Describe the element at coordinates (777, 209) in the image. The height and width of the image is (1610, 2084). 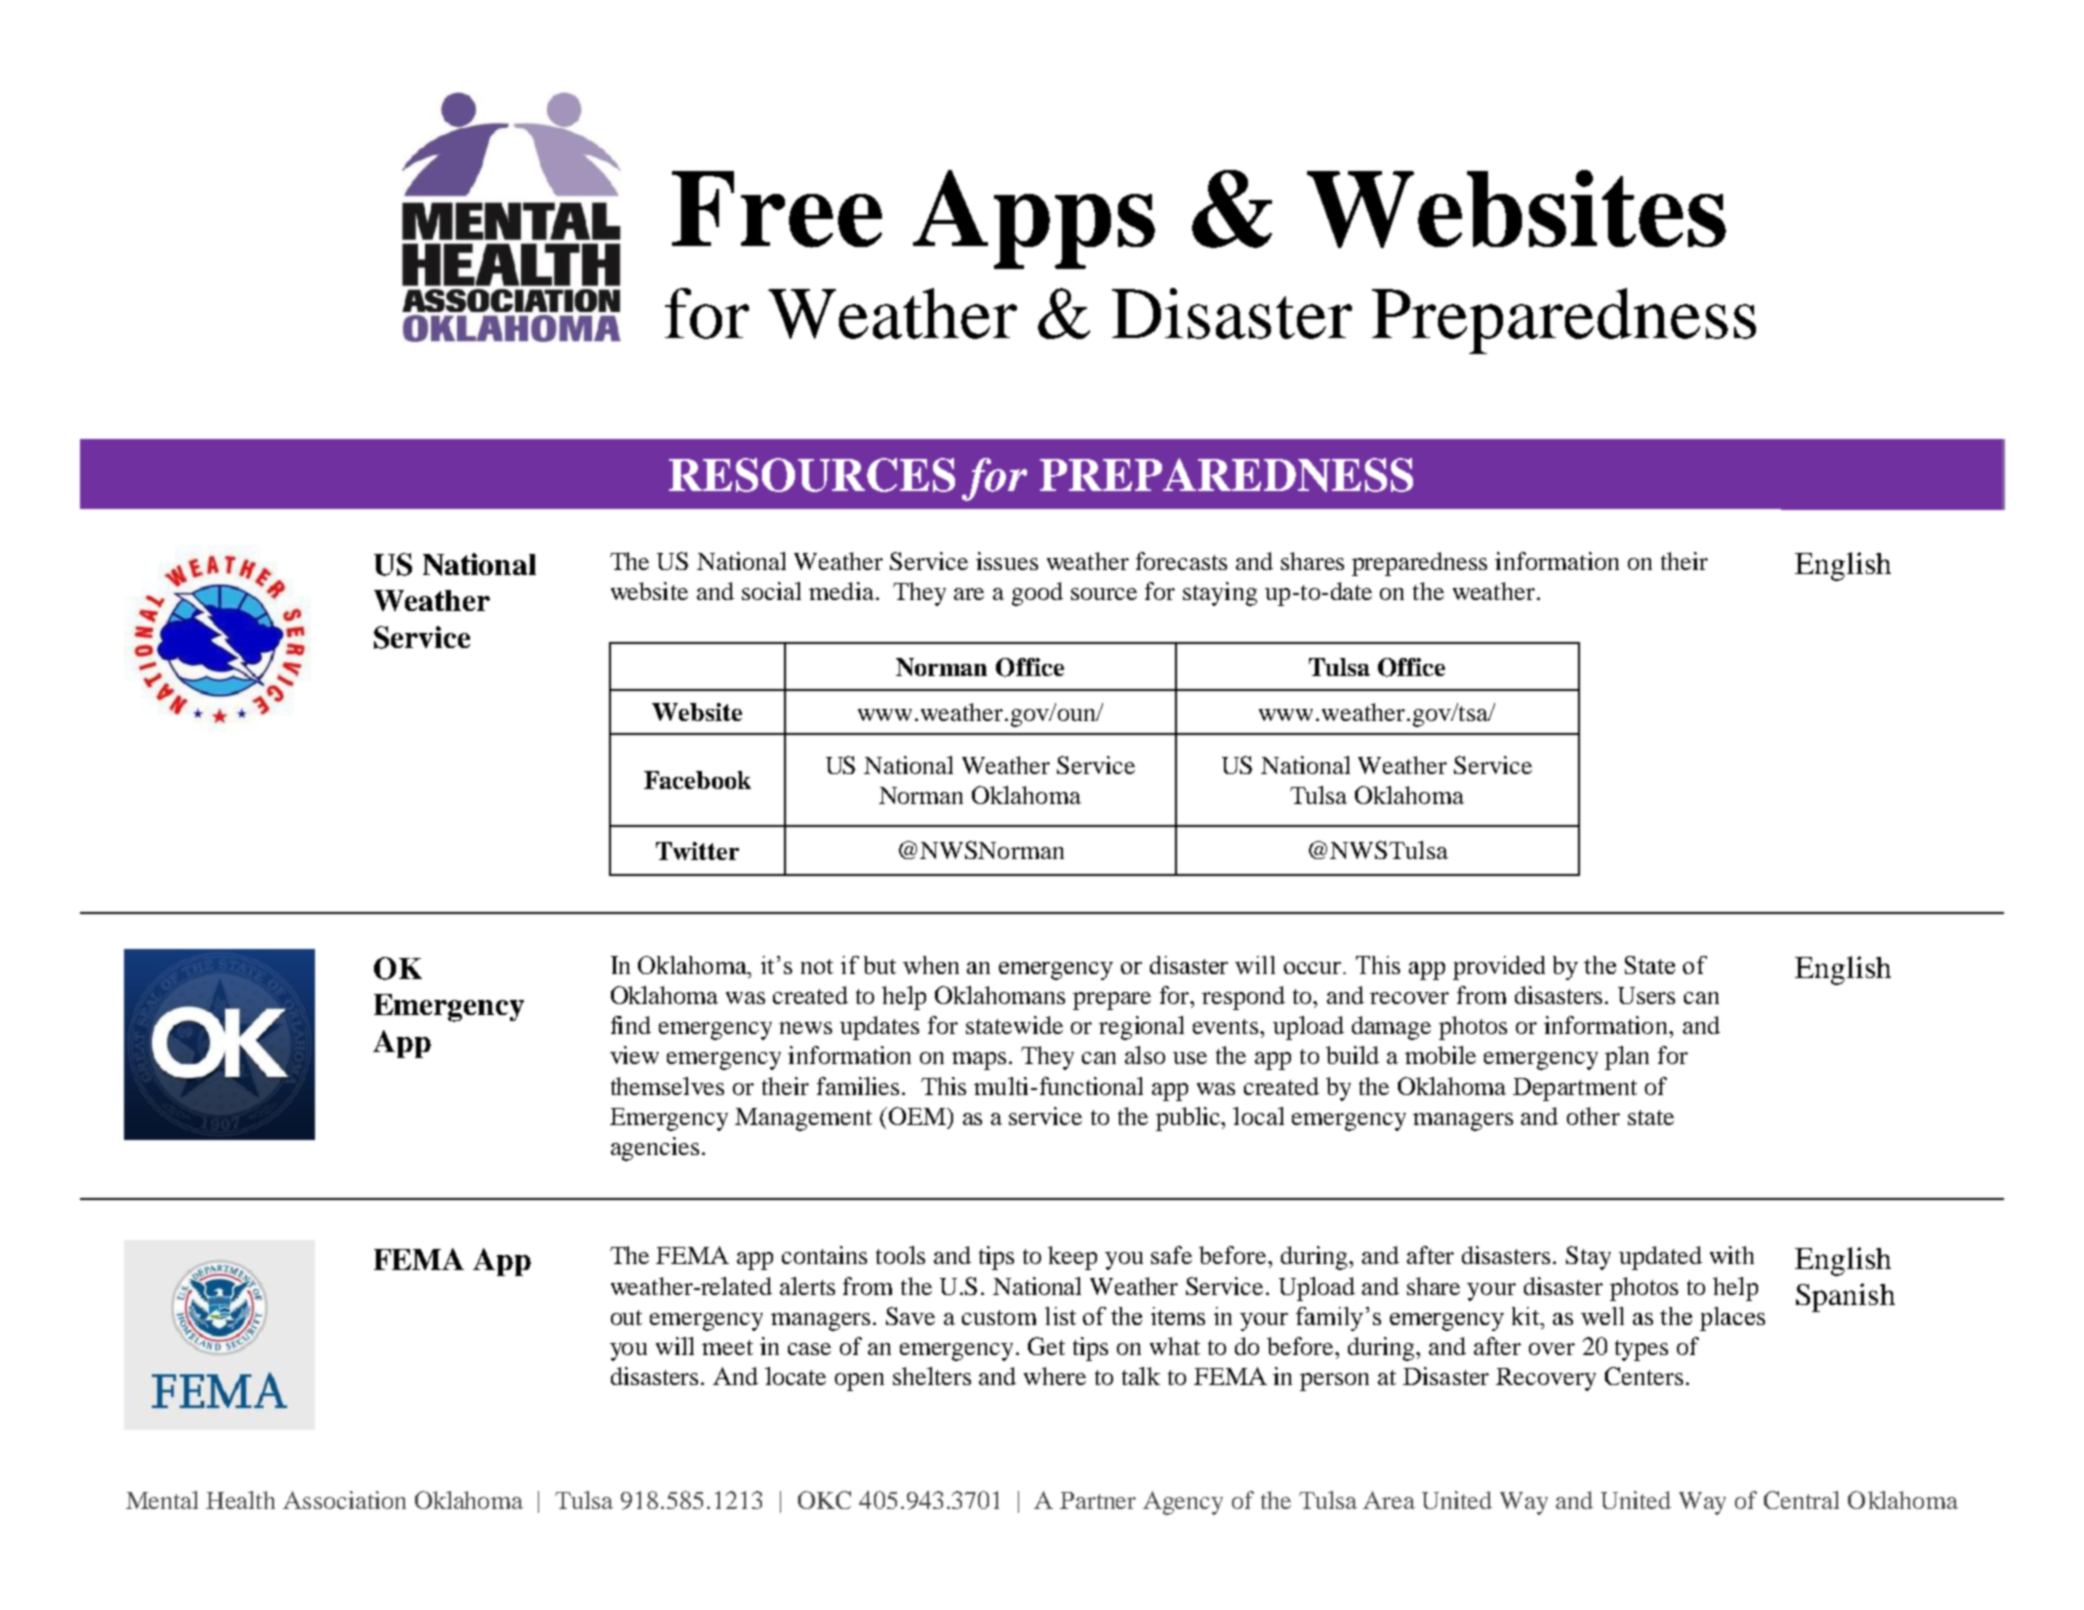
I see `Free` at that location.
